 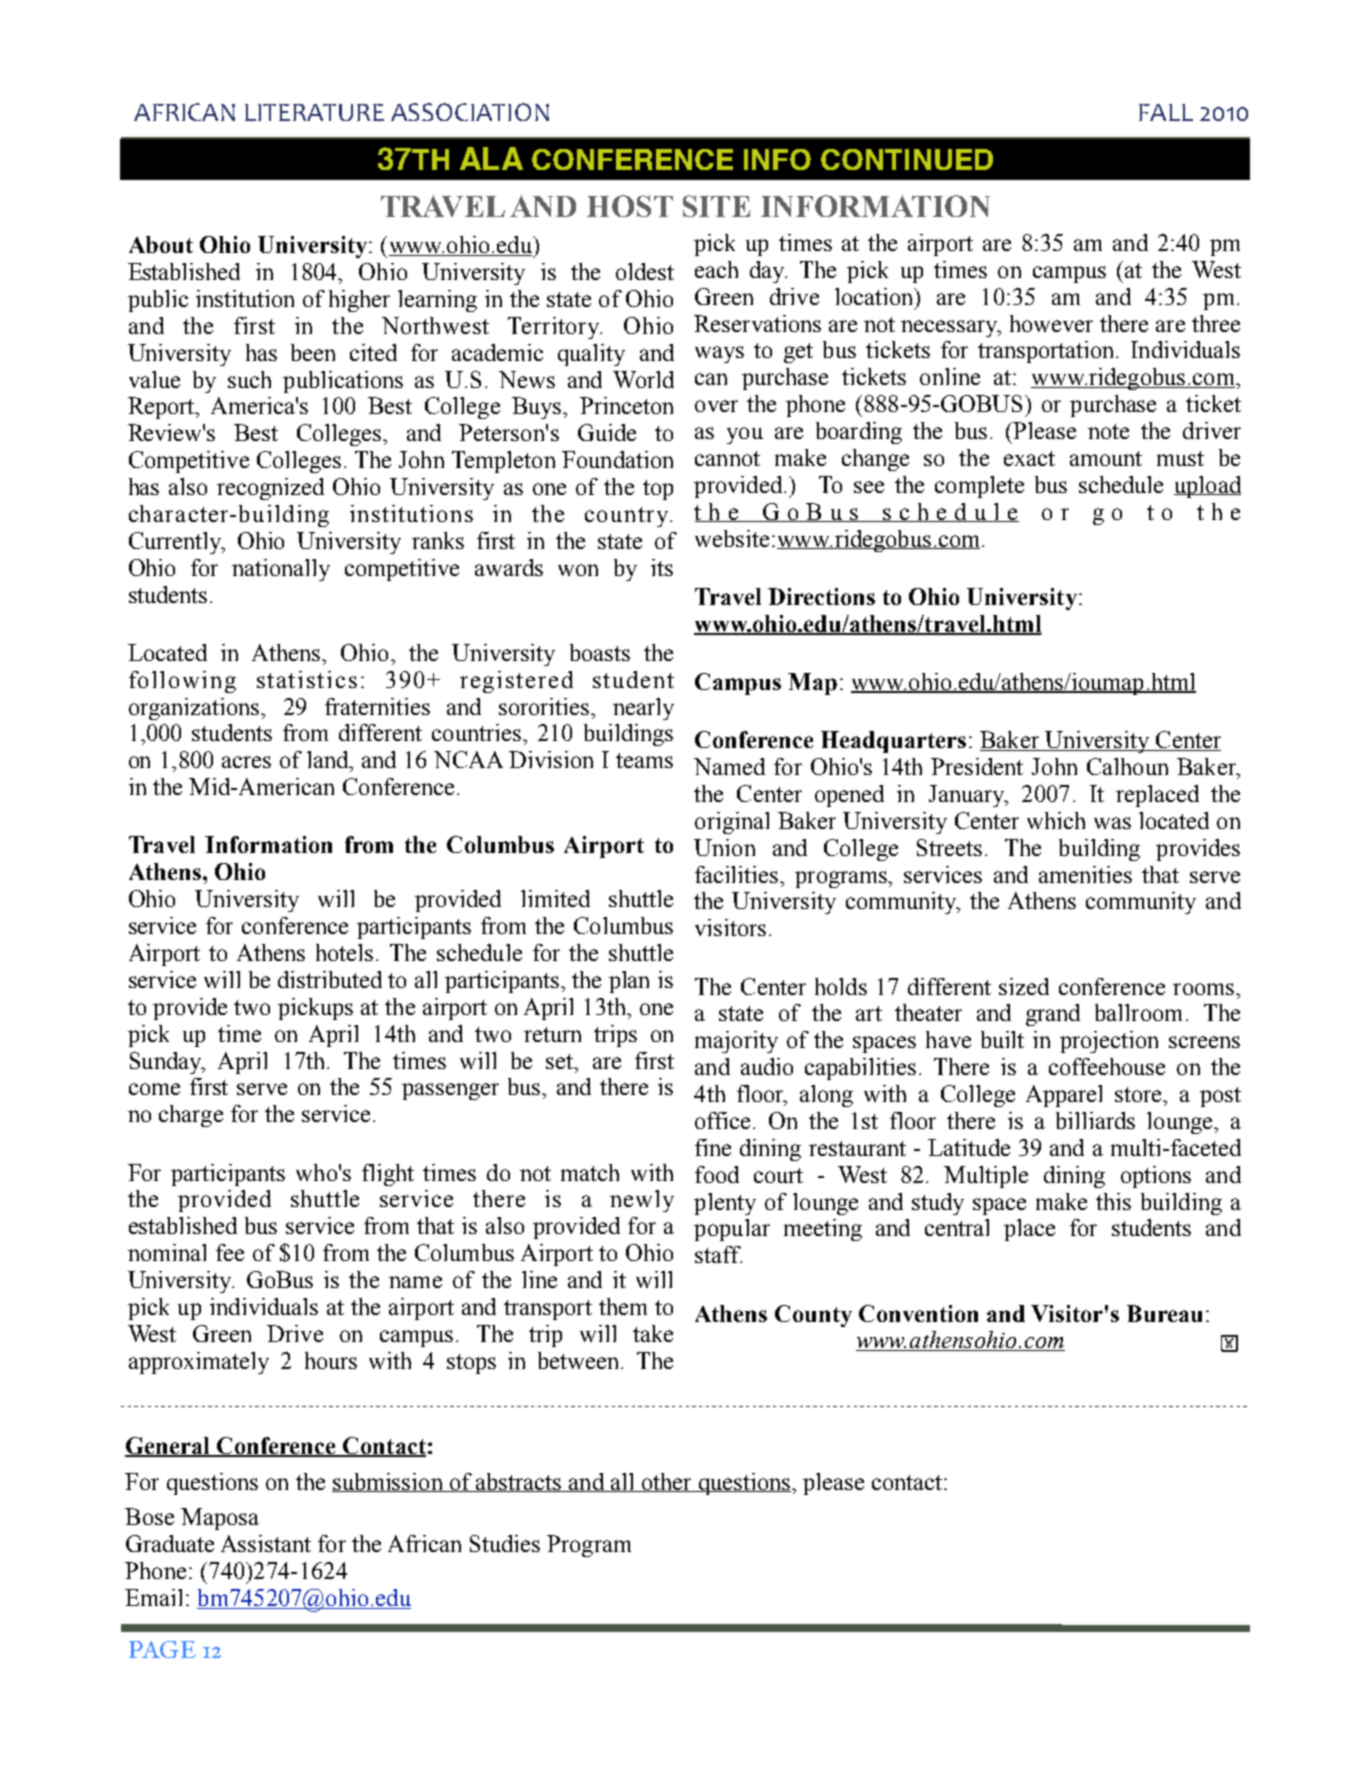 I want to click on this, so click(x=1113, y=1201).
